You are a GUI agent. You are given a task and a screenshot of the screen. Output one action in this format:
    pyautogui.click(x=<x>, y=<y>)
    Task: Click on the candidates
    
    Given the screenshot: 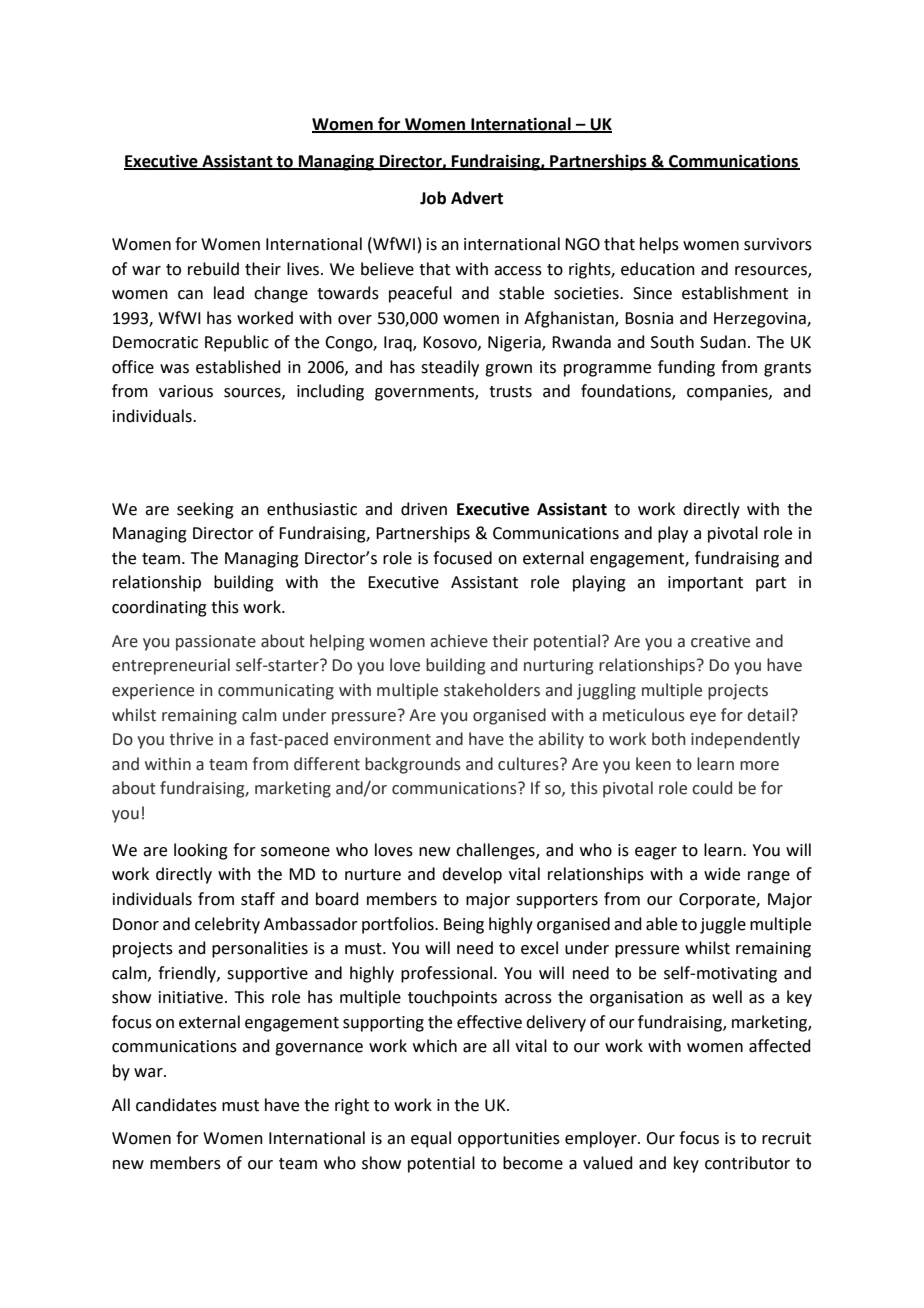 What is the action you would take?
    pyautogui.click(x=176, y=1105)
